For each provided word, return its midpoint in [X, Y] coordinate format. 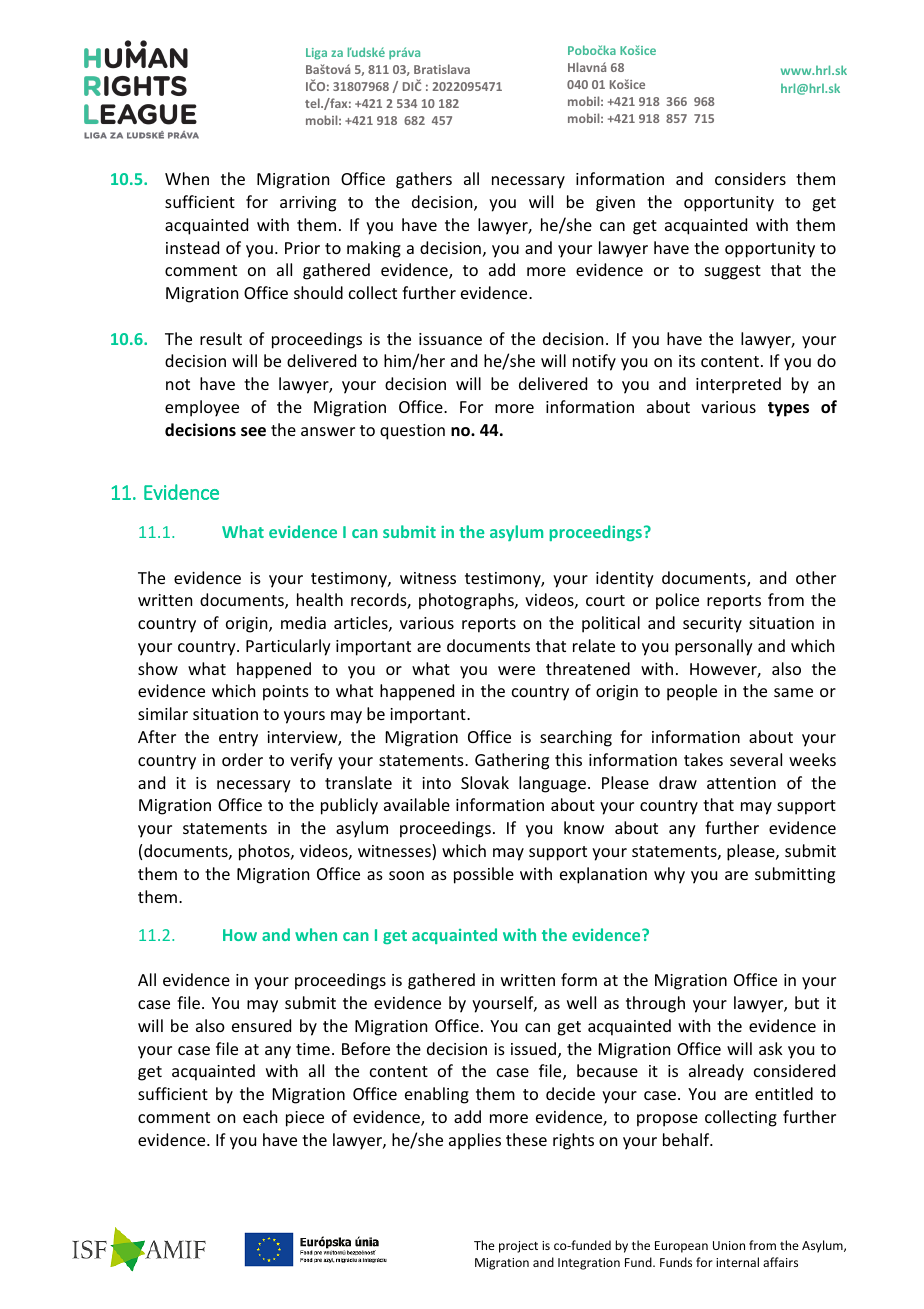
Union [729, 1245]
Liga [316, 54]
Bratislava [442, 69]
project [518, 1247]
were [516, 670]
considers [750, 178]
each [260, 1116]
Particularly [288, 647]
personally [714, 647]
